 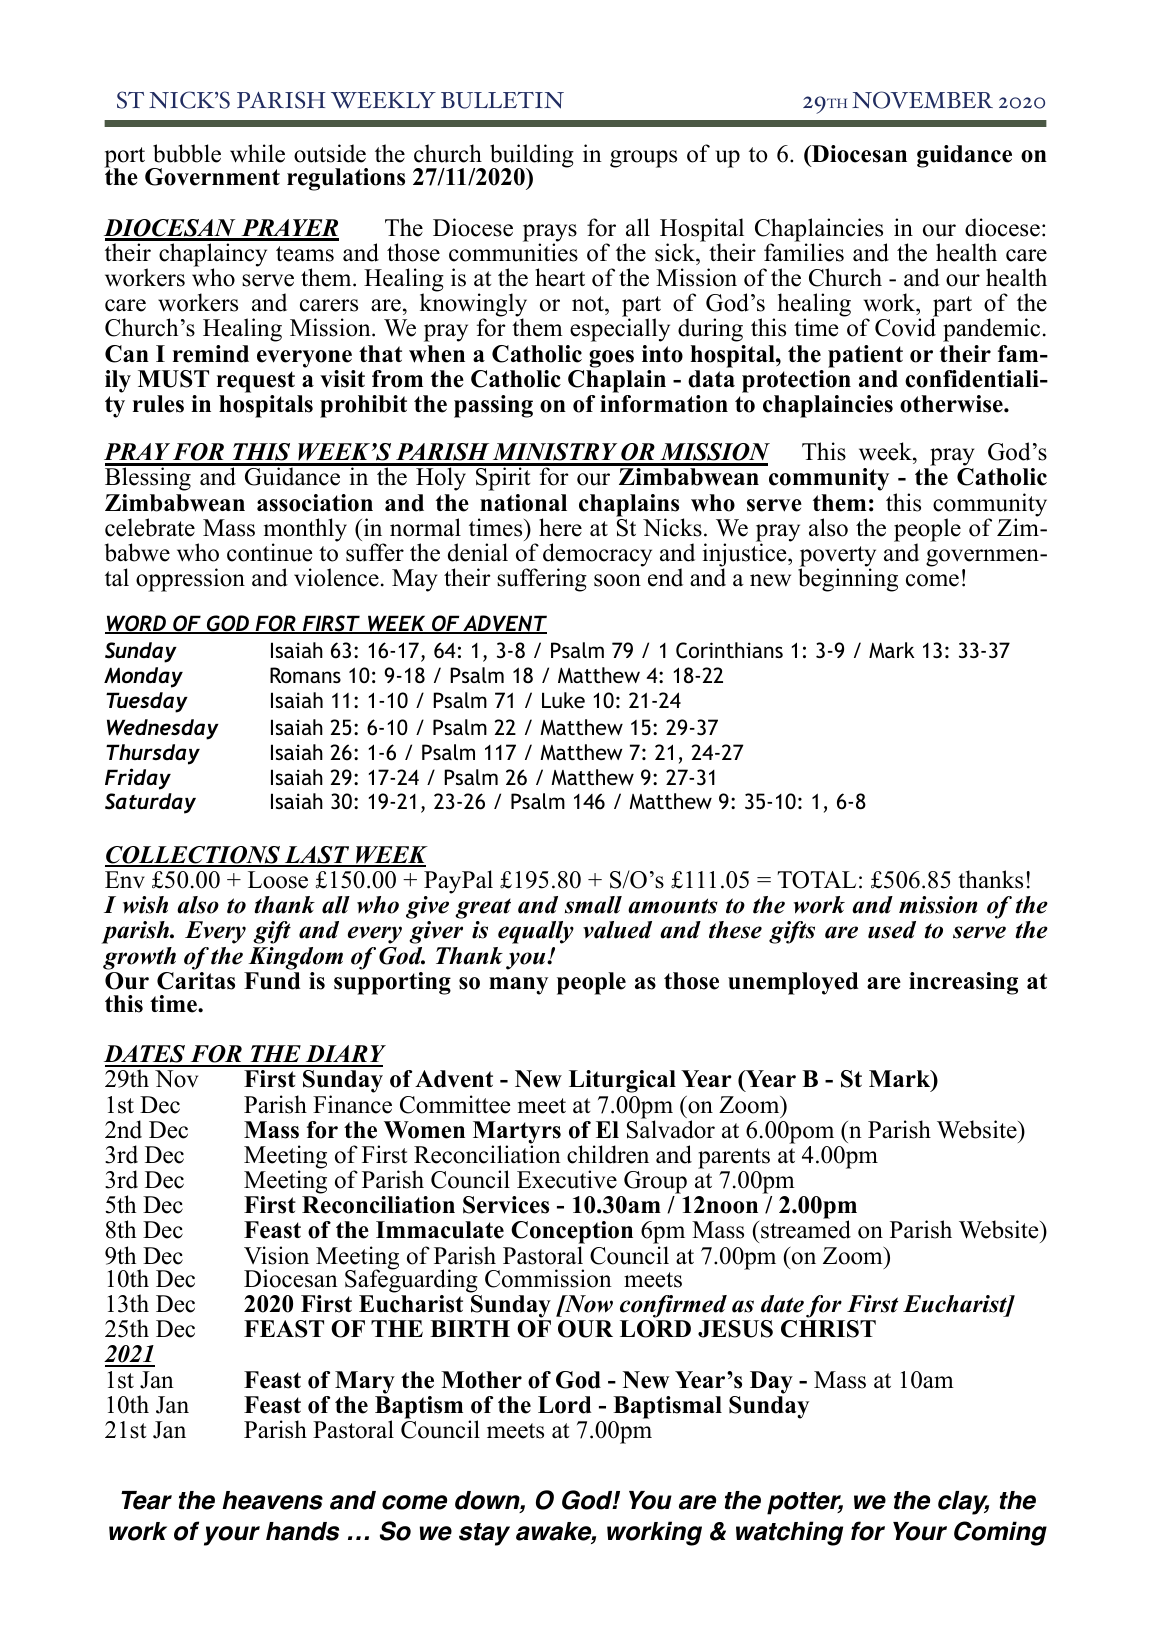 What do you see at coordinates (276, 1255) in the document?
I see `Vision` at bounding box center [276, 1255].
